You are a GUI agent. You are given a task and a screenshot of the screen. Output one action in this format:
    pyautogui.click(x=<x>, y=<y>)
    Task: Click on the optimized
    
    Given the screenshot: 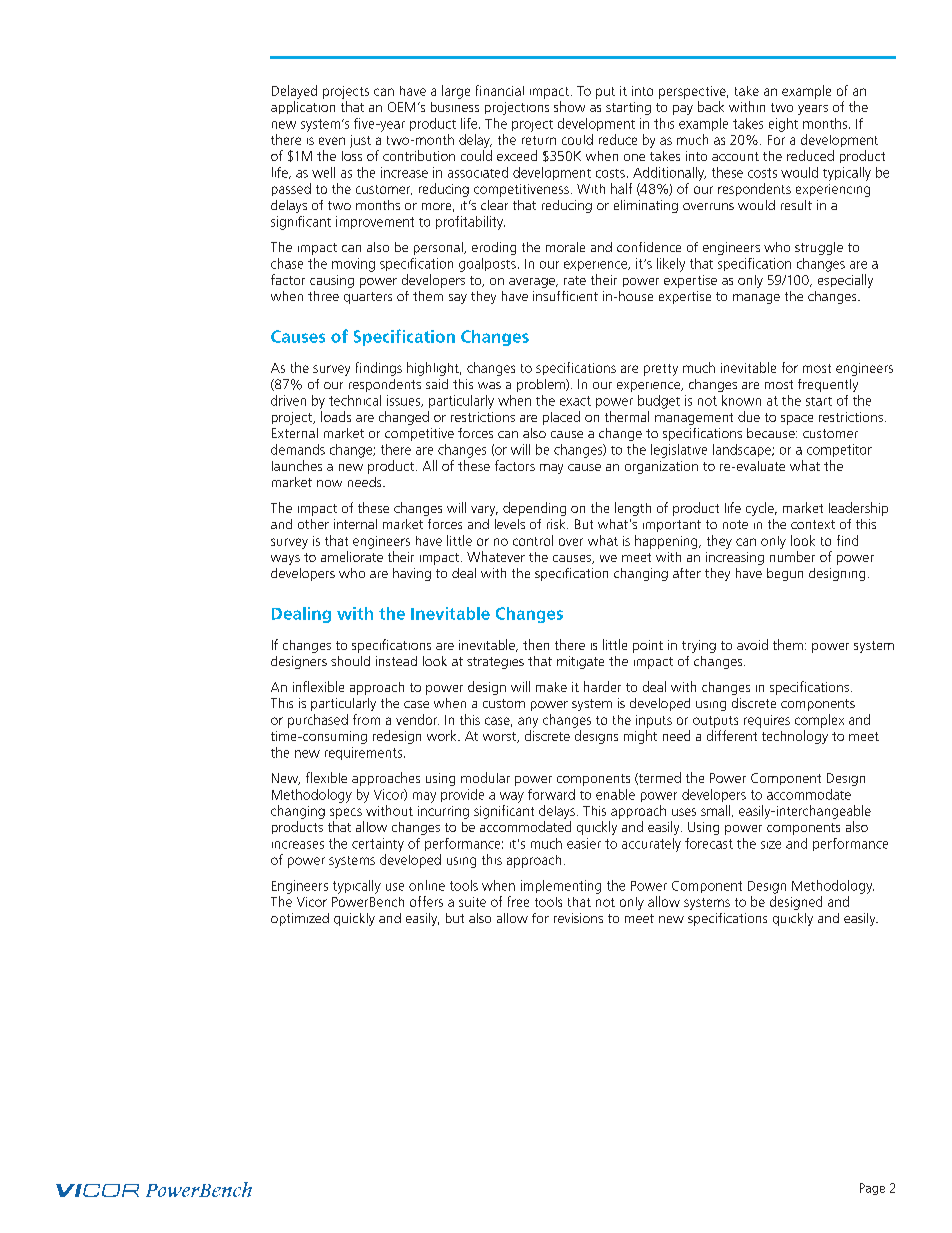 What is the action you would take?
    pyautogui.click(x=300, y=919)
